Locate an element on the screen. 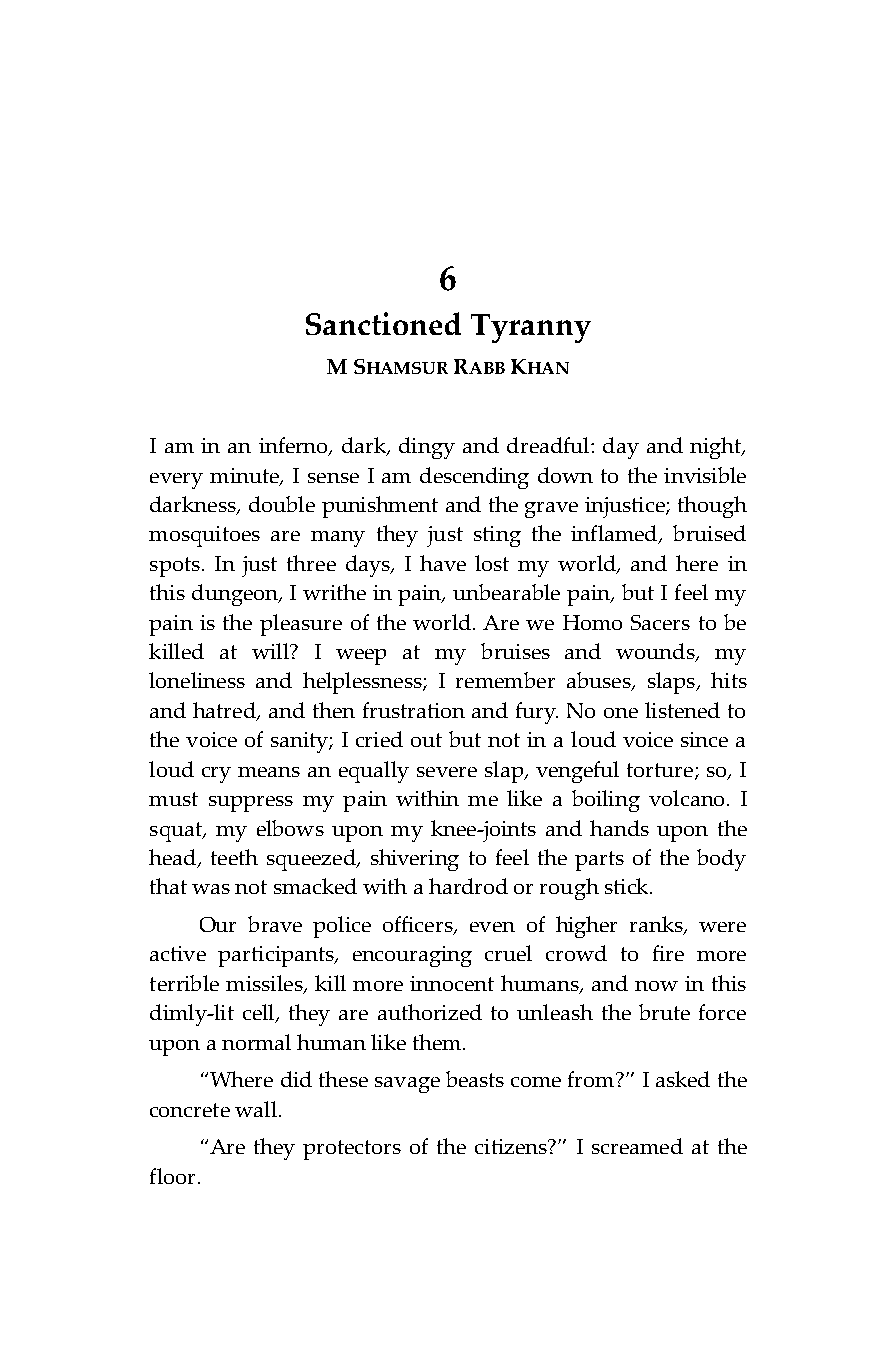  will is located at coordinates (271, 651).
